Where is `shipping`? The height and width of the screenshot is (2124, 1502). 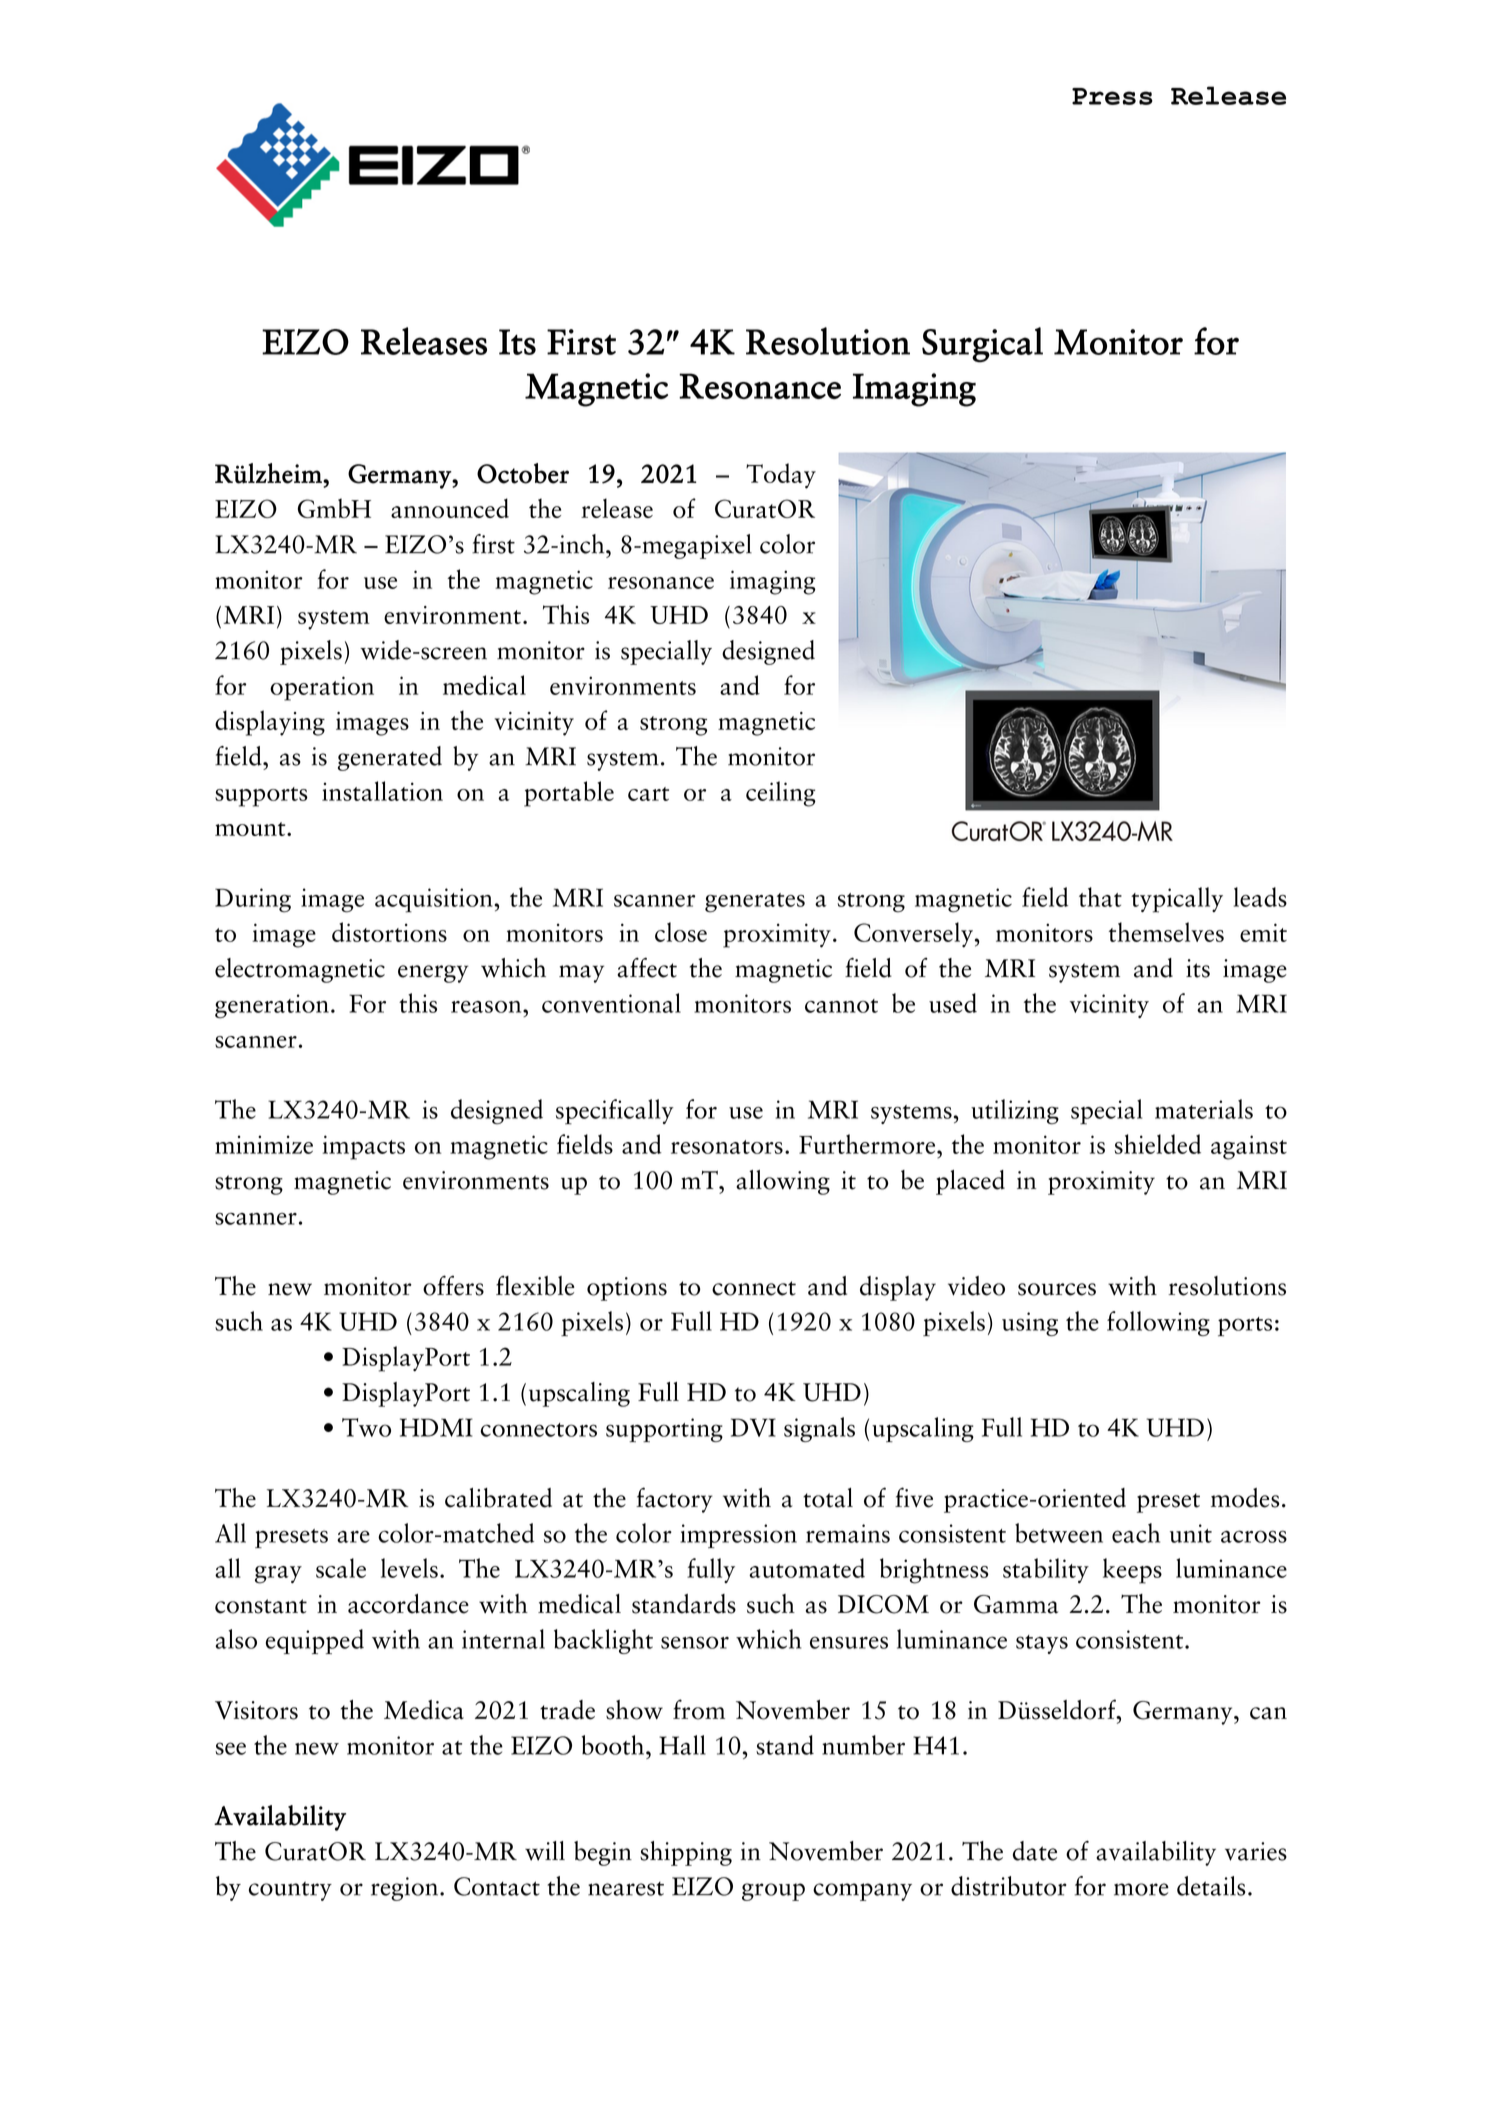
shipping is located at coordinates (686, 1853).
